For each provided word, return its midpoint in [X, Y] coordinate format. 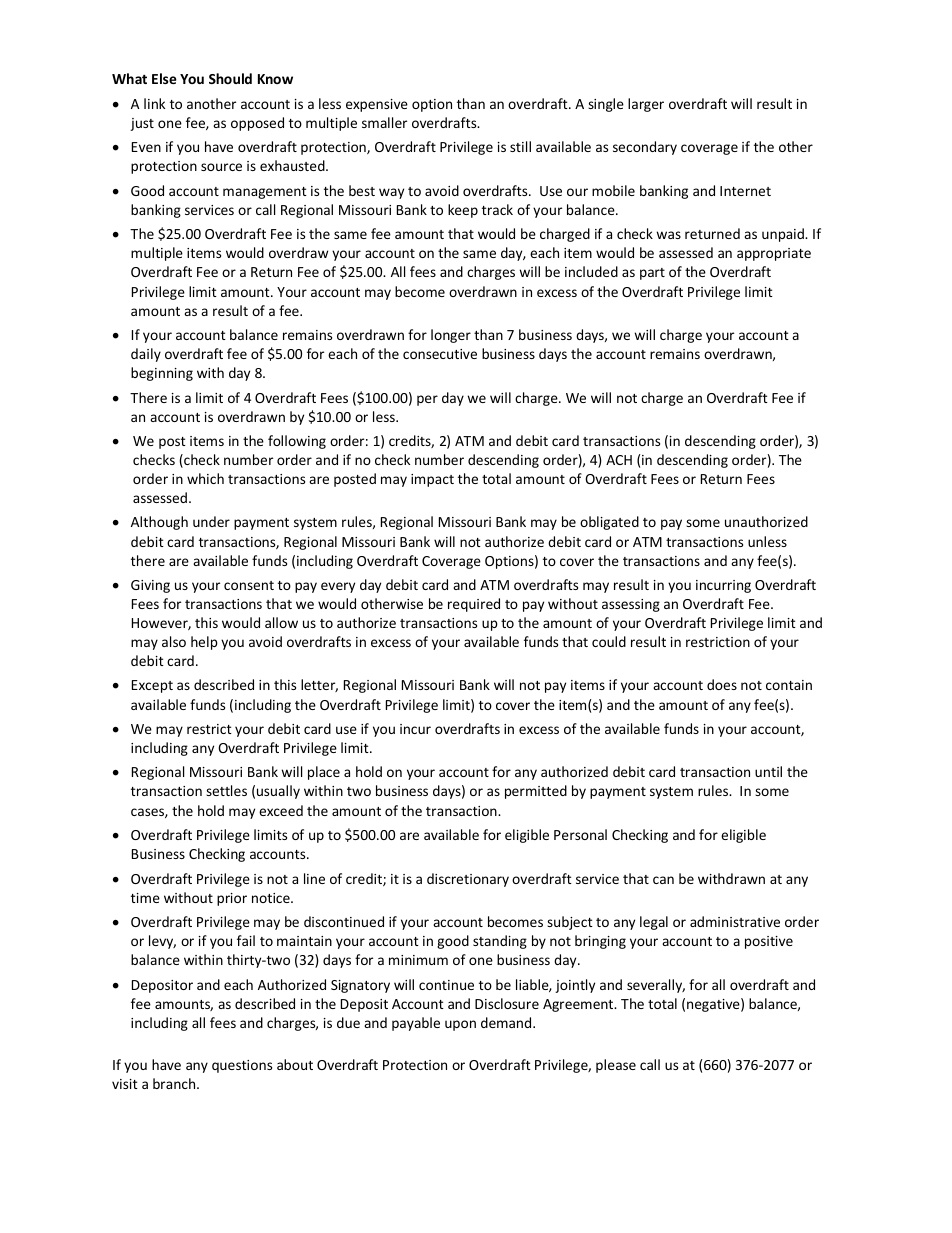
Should [230, 78]
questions [242, 1066]
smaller [384, 122]
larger [646, 105]
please [616, 1066]
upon [460, 1025]
